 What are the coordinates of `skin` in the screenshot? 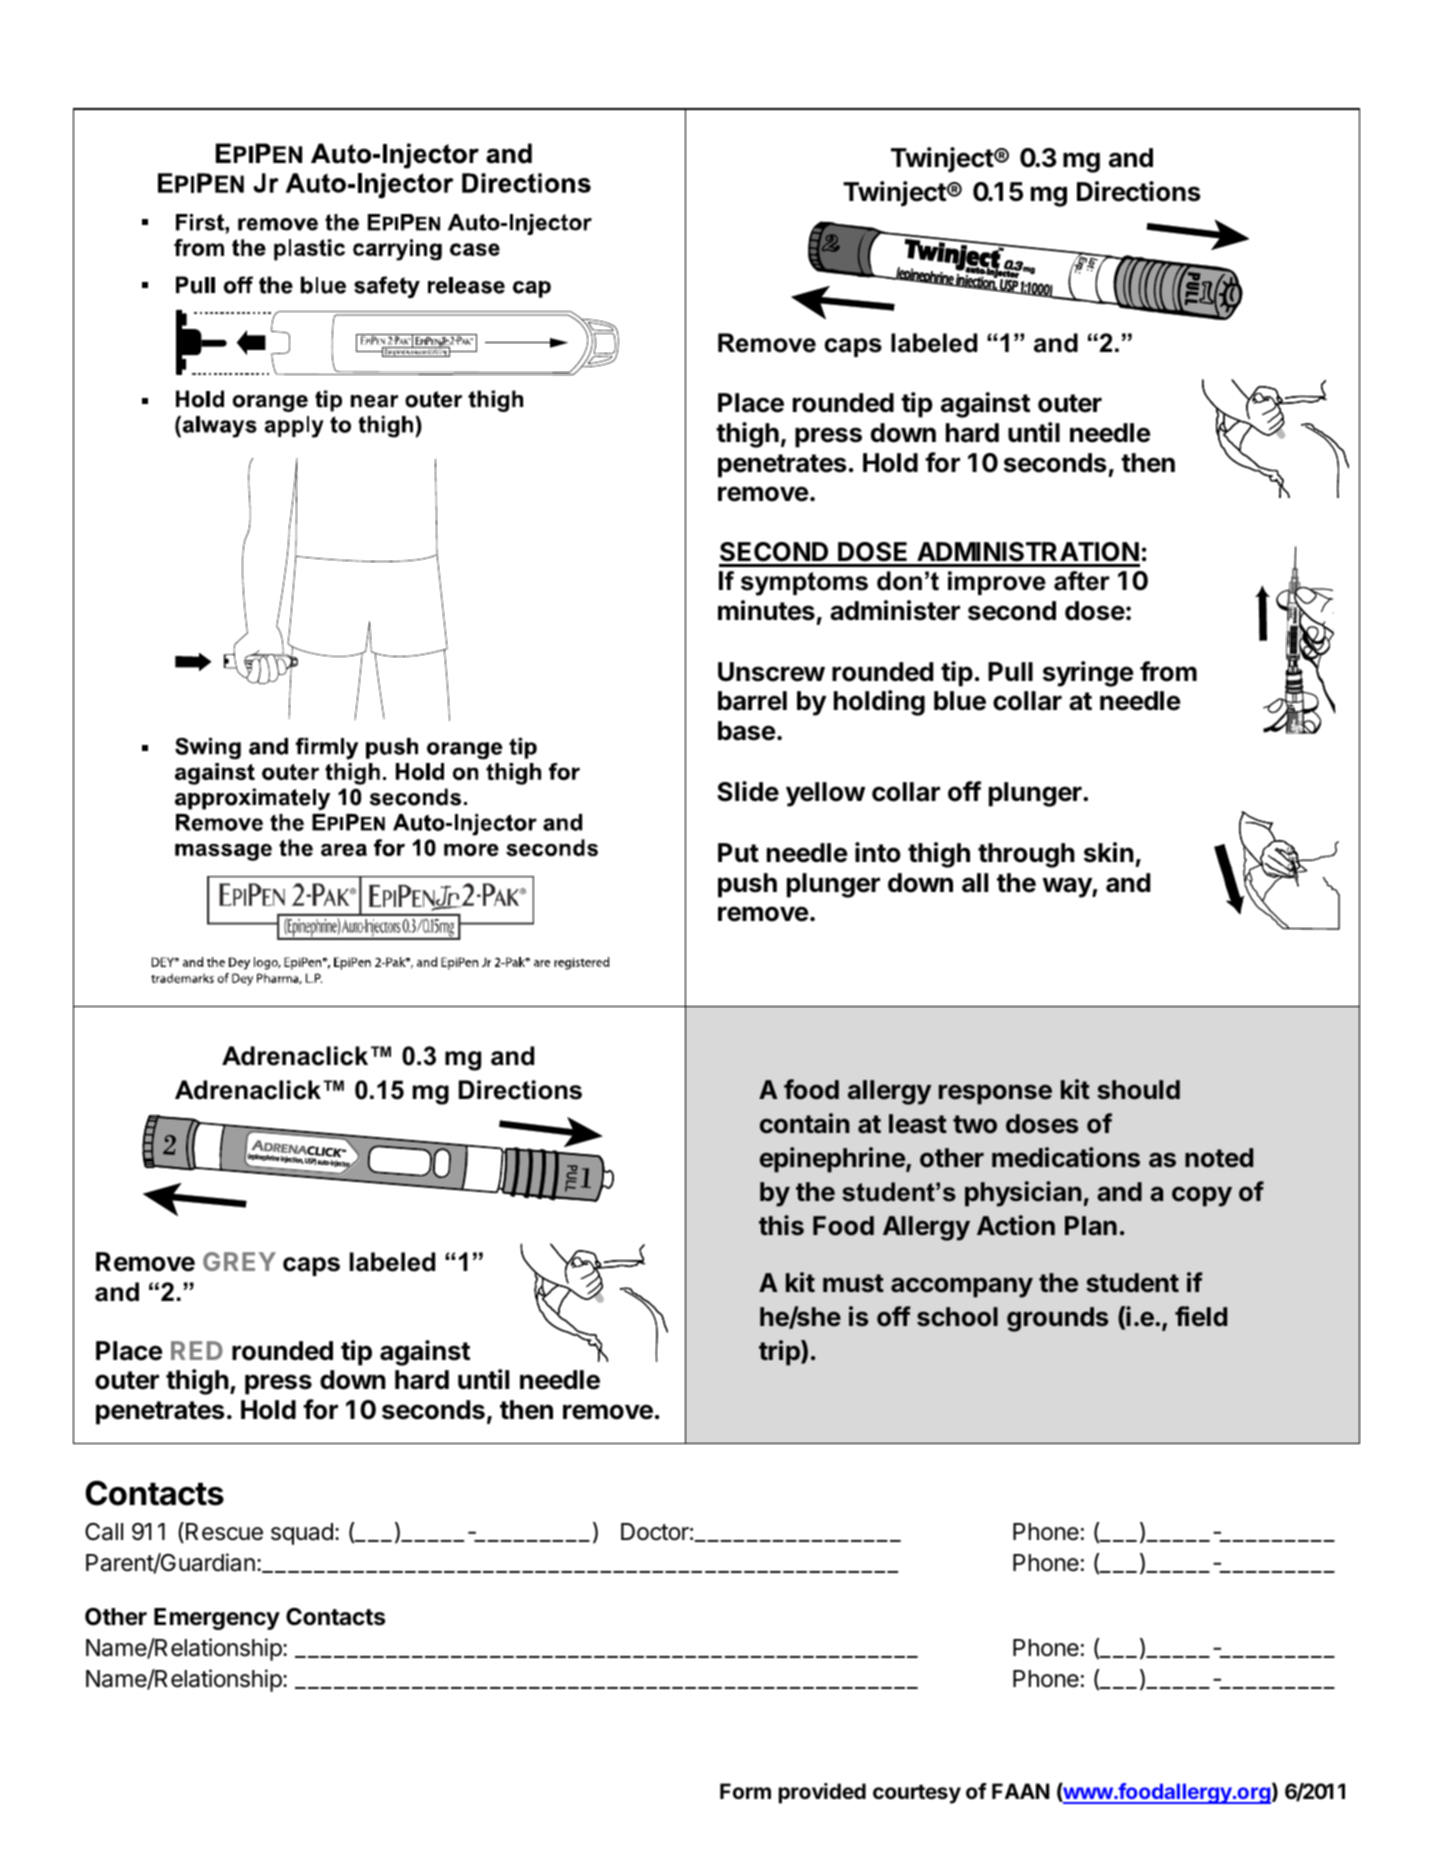 It's located at (1109, 852).
